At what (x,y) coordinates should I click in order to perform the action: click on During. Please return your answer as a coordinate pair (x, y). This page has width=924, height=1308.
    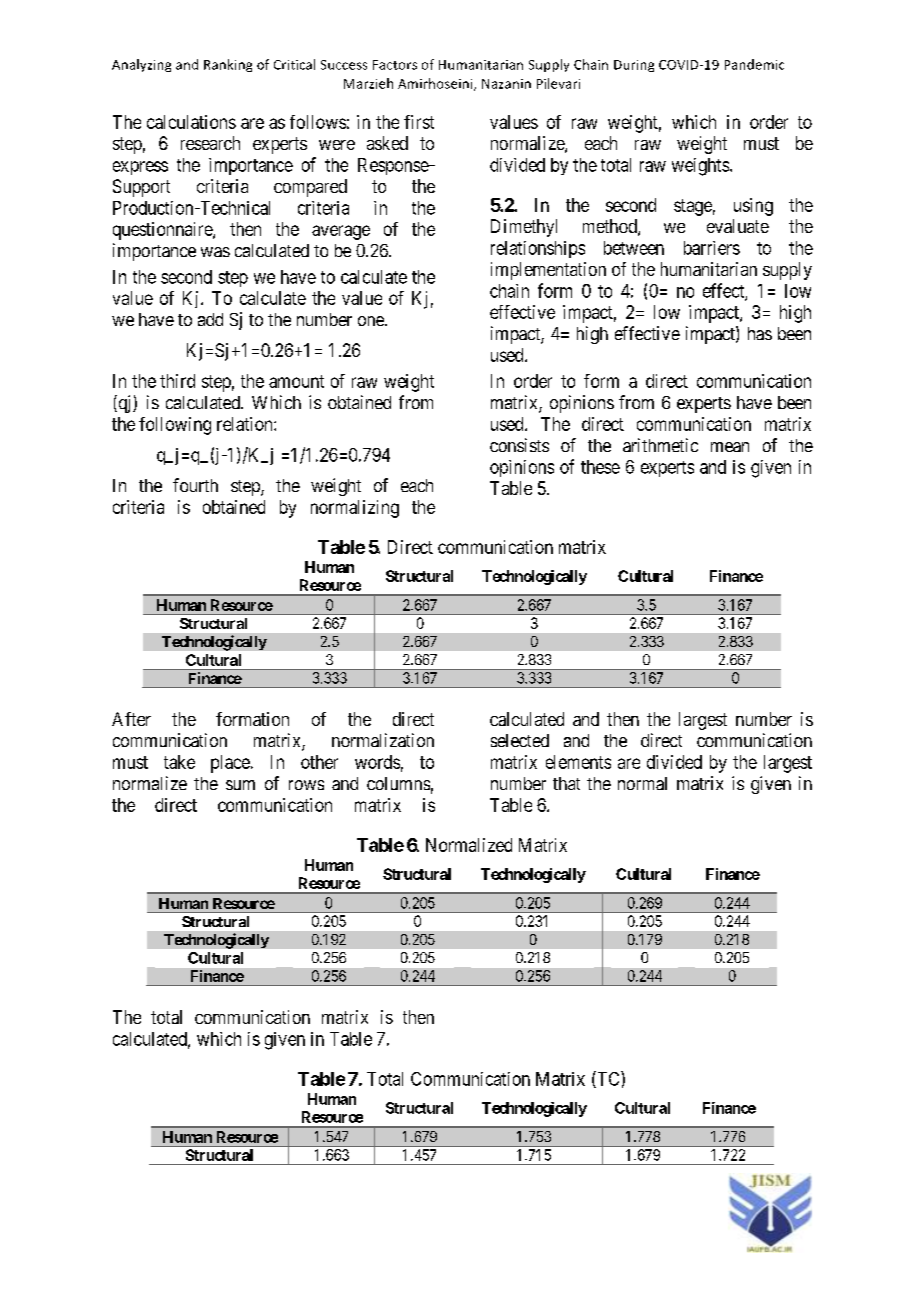
    Looking at the image, I should click on (634, 66).
